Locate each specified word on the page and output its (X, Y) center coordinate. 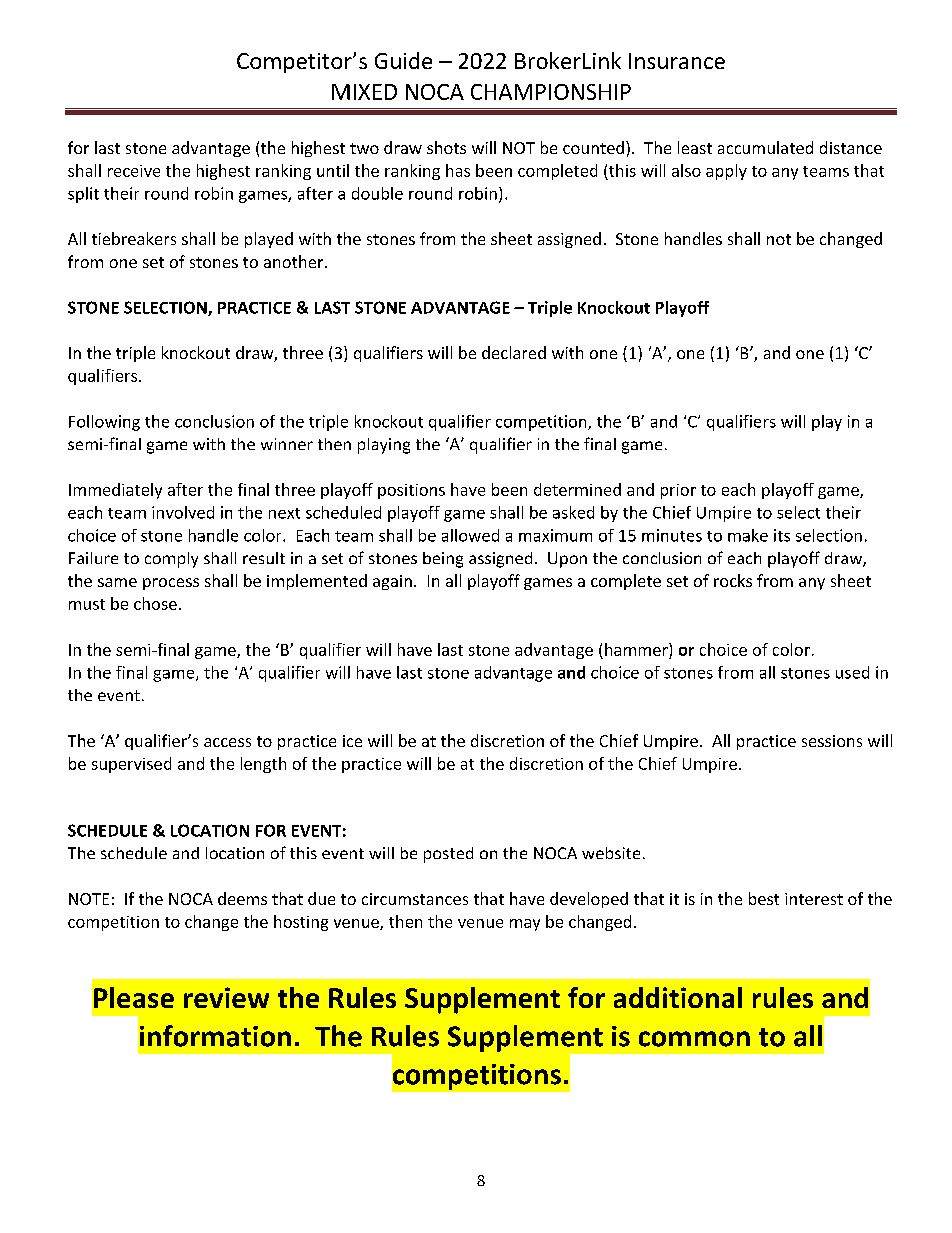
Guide (403, 60)
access (227, 742)
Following (104, 423)
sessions (832, 741)
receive (134, 171)
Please (134, 997)
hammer (637, 649)
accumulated (765, 147)
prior (678, 491)
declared (514, 352)
